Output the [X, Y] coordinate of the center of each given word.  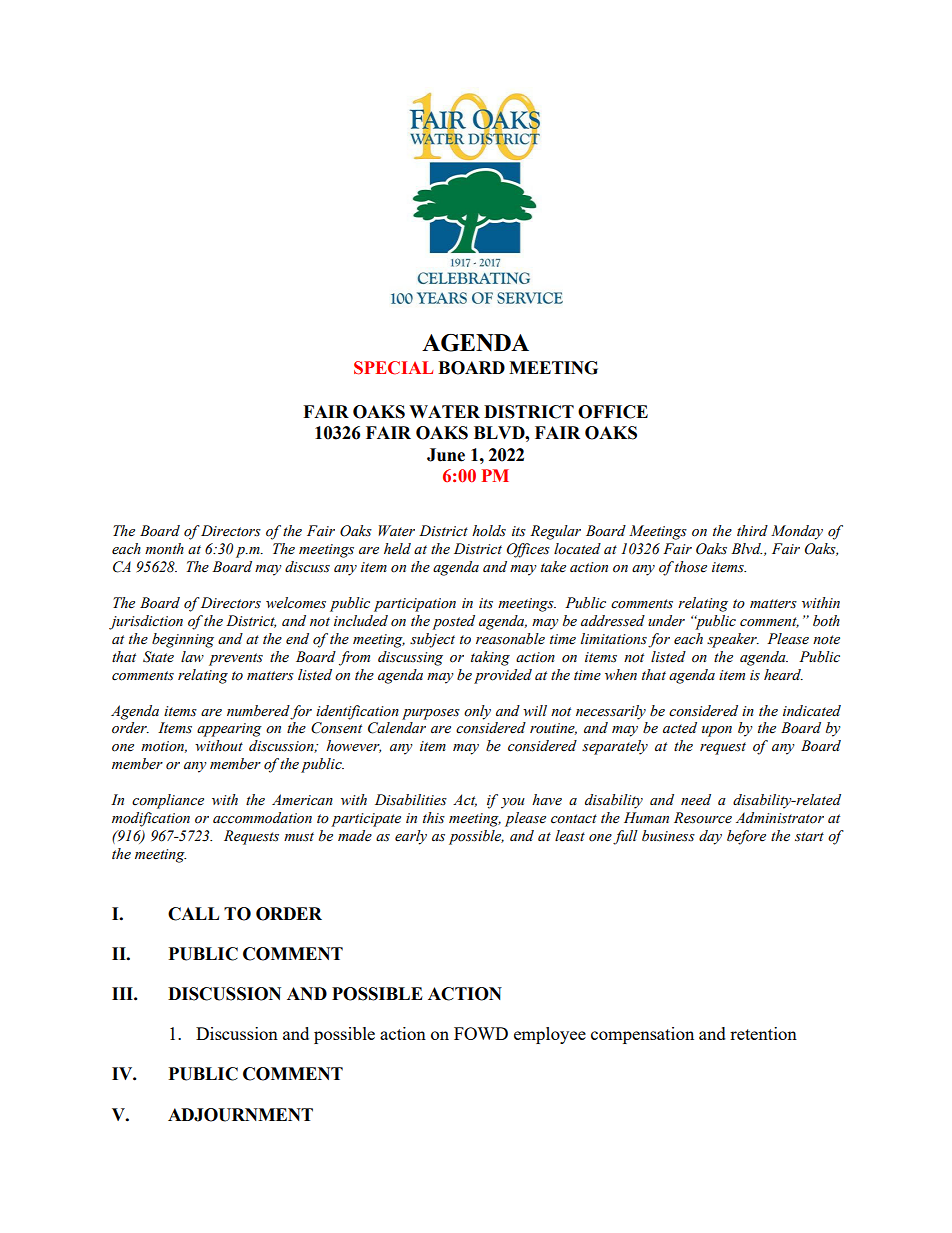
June [446, 455]
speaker [733, 640]
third [752, 530]
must [299, 837]
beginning [183, 640]
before [746, 837]
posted [453, 622]
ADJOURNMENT [240, 1115]
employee [550, 1035]
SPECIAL [393, 368]
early [411, 837]
